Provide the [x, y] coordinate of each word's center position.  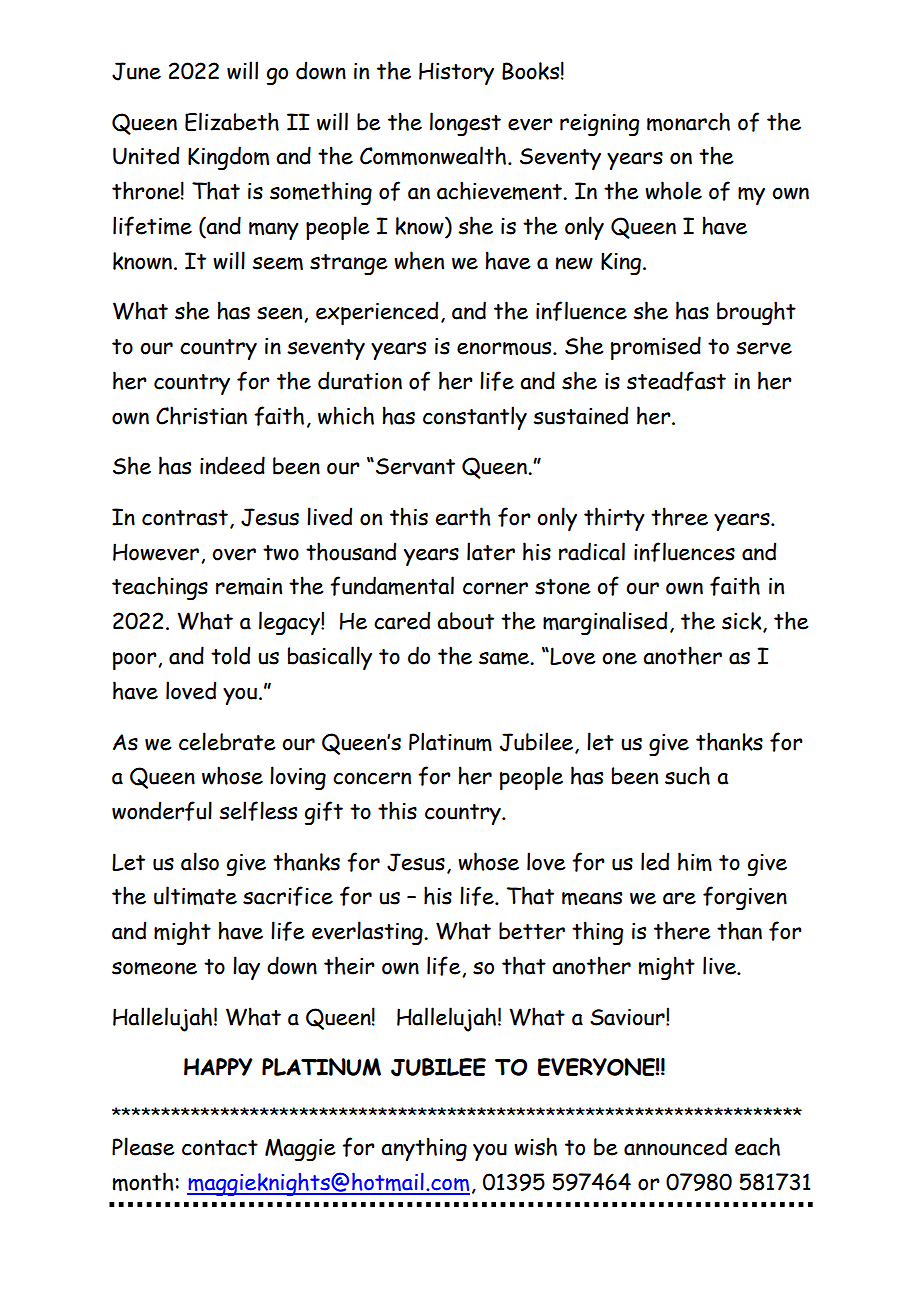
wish [535, 1146]
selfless [258, 811]
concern [372, 778]
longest [465, 124]
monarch [688, 121]
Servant [415, 466]
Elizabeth [232, 121]
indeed [232, 465]
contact [220, 1148]
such [687, 775]
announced [675, 1146]
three [679, 516]
